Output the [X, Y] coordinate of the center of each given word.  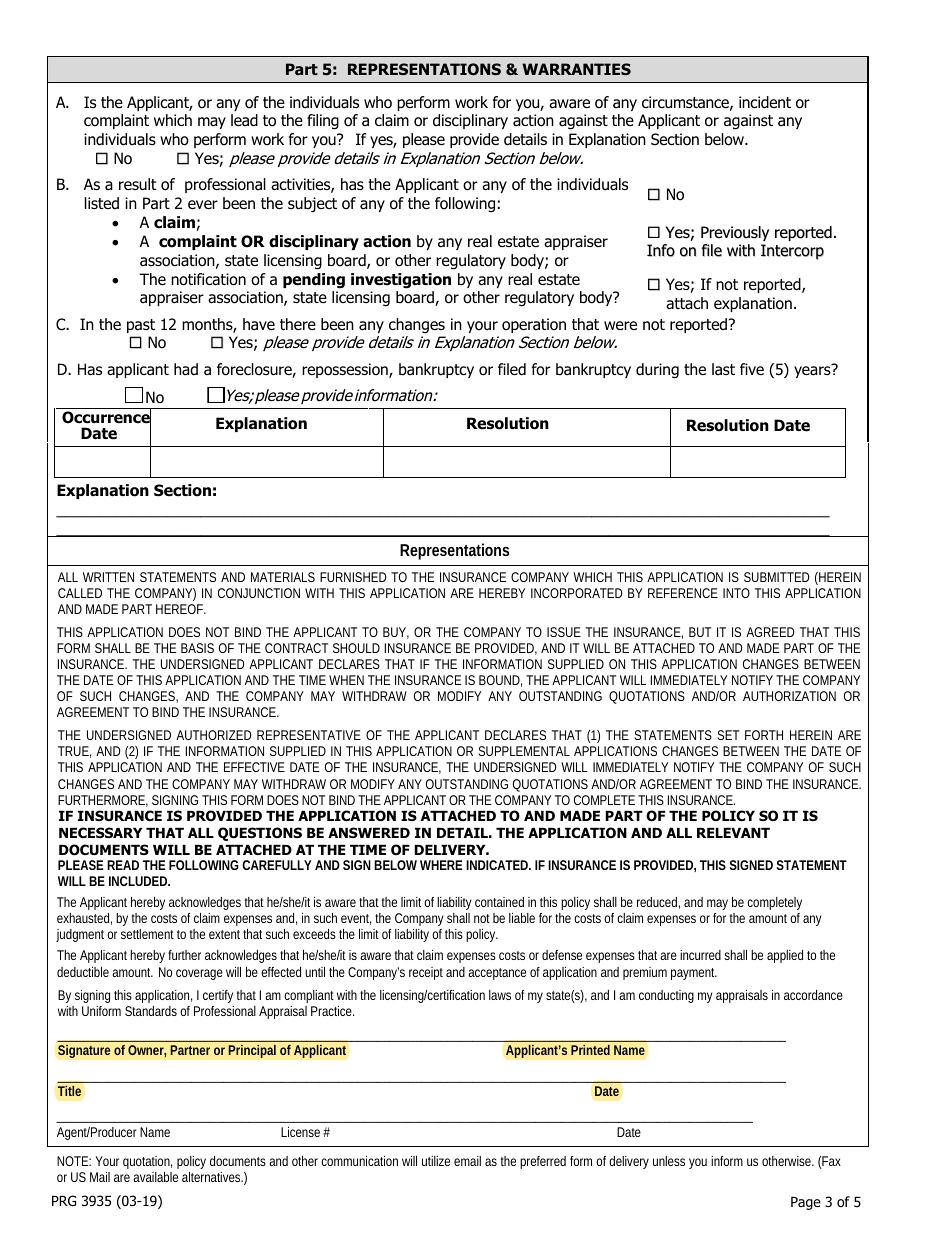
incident [765, 102]
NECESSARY [100, 832]
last [723, 369]
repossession [346, 370]
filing [323, 122]
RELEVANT [733, 833]
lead [244, 120]
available [155, 1177]
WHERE [441, 865]
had [186, 369]
